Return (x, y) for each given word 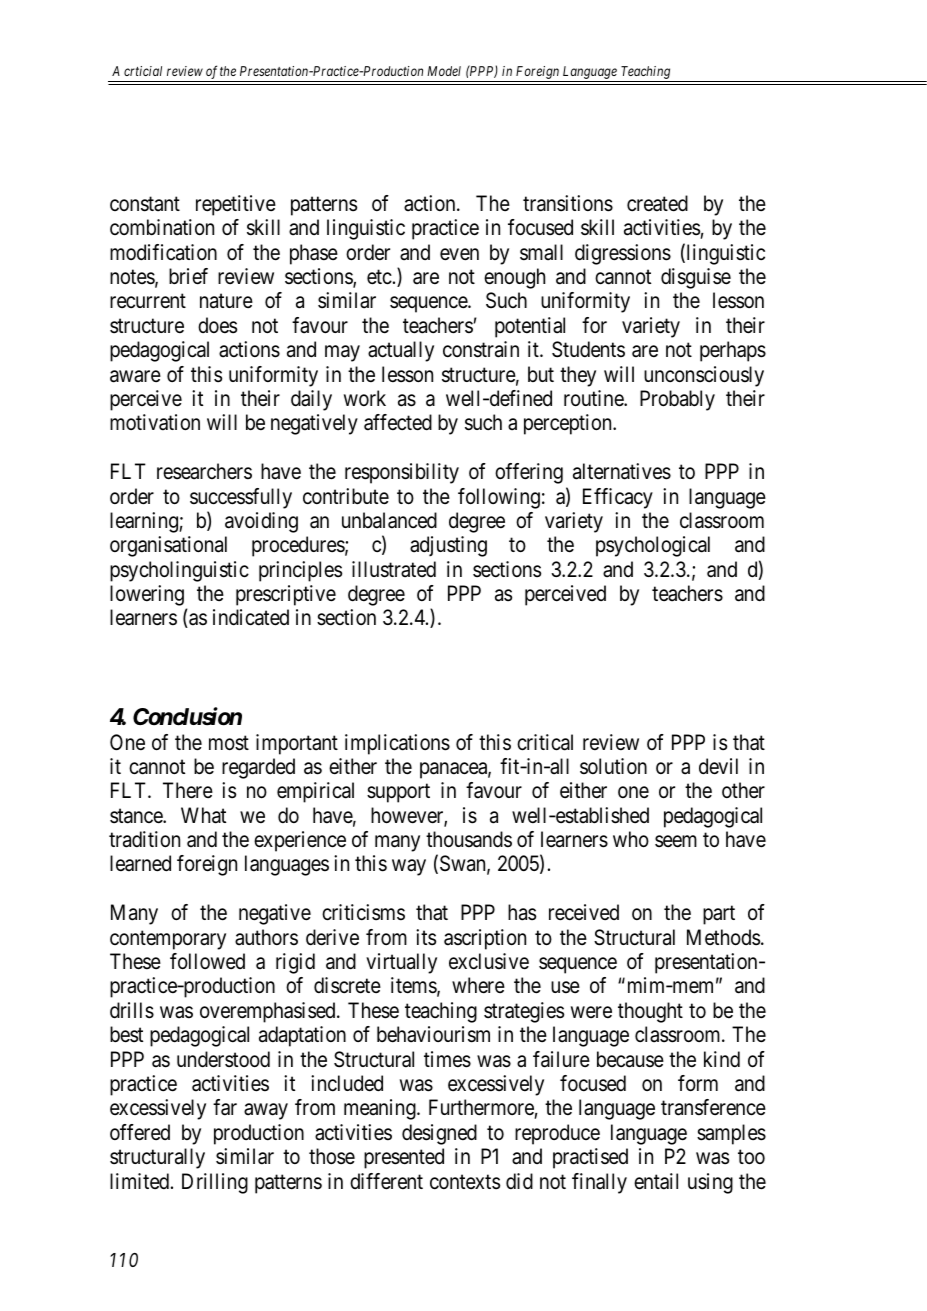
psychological (653, 546)
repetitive (236, 205)
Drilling (215, 1183)
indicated (251, 617)
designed (439, 1134)
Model (444, 71)
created (657, 203)
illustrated (394, 569)
